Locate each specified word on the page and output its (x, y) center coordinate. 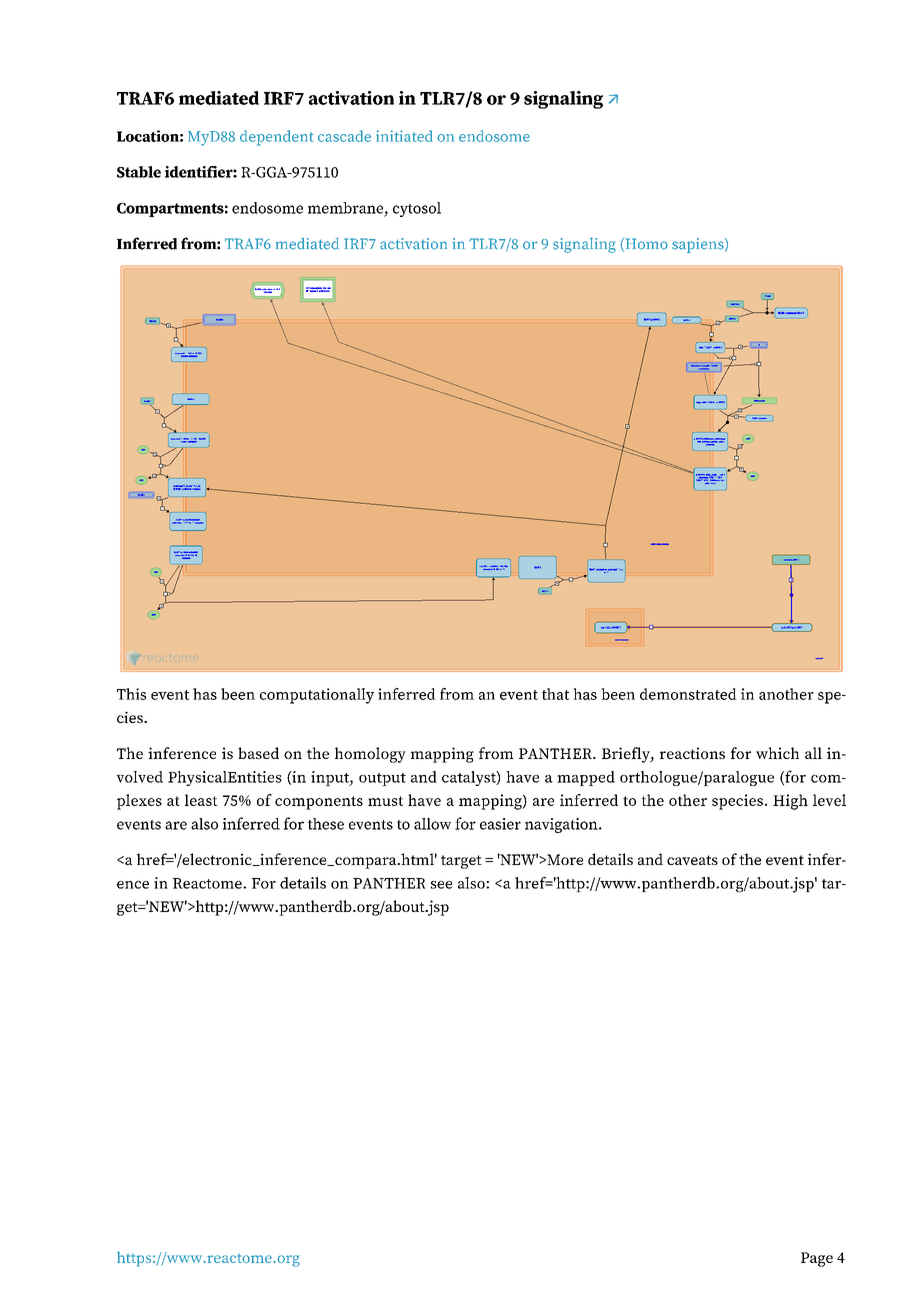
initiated (404, 136)
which (777, 753)
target (461, 862)
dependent (277, 138)
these (325, 824)
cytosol (417, 209)
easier (500, 824)
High (790, 802)
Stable (139, 172)
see (441, 885)
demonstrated (688, 694)
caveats (692, 860)
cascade (344, 136)
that (555, 694)
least (201, 800)
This (131, 694)
